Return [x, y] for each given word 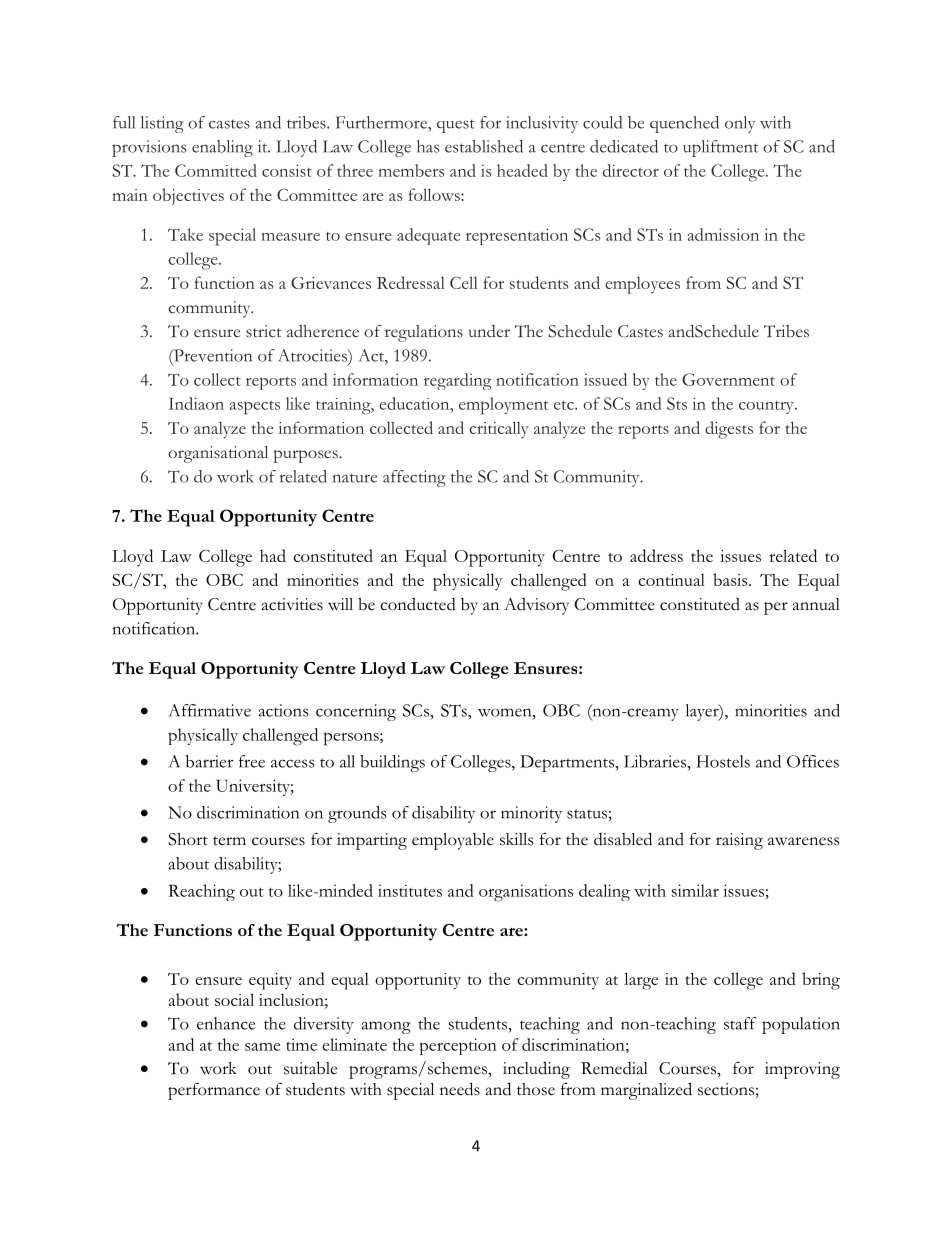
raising [739, 841]
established [484, 146]
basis [731, 579]
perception [458, 1046]
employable [453, 841]
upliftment [721, 148]
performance [214, 1091]
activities [292, 604]
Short [188, 839]
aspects [254, 408]
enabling [222, 148]
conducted [418, 604]
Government [728, 379]
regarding [458, 381]
